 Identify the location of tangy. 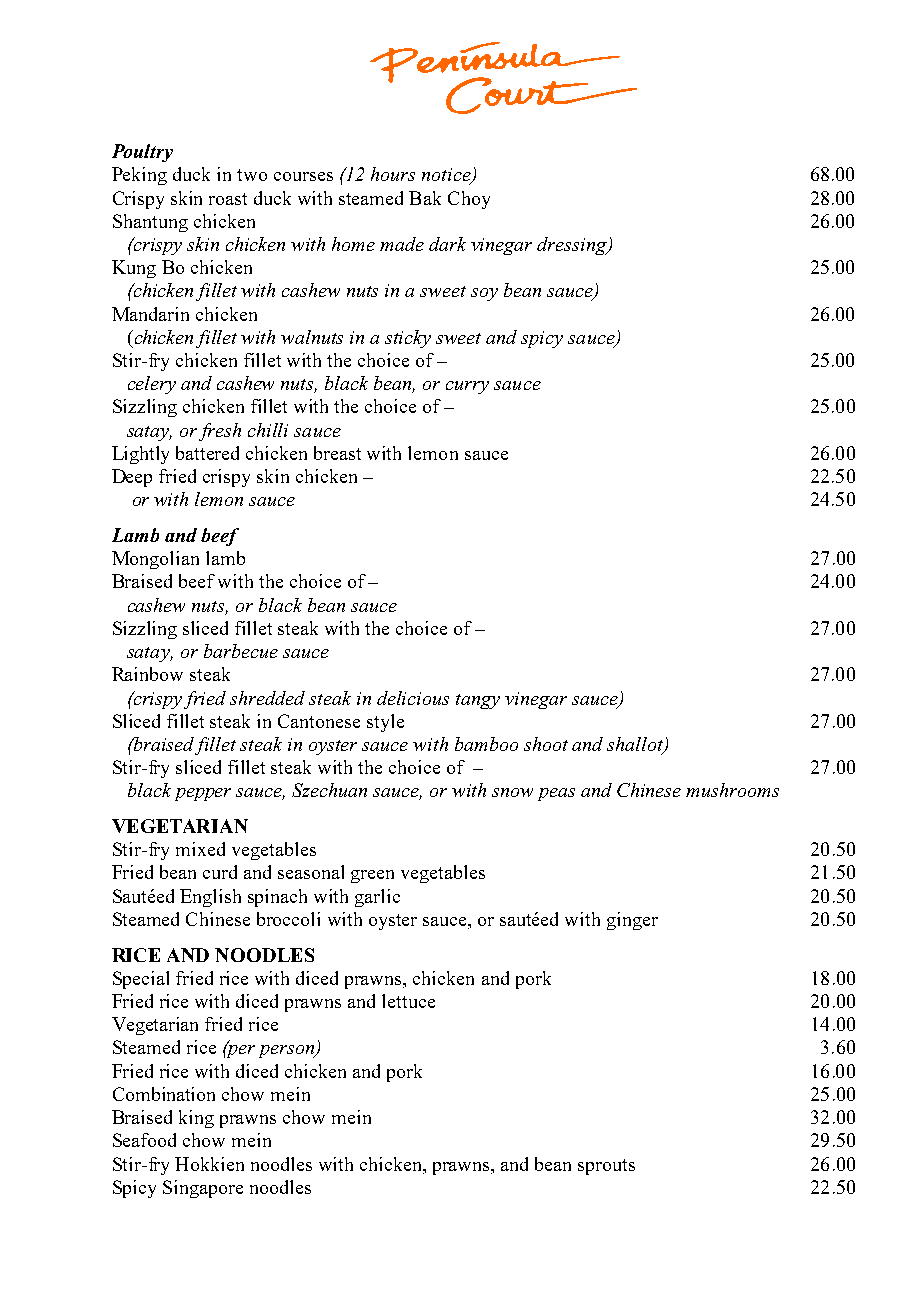
(478, 701).
